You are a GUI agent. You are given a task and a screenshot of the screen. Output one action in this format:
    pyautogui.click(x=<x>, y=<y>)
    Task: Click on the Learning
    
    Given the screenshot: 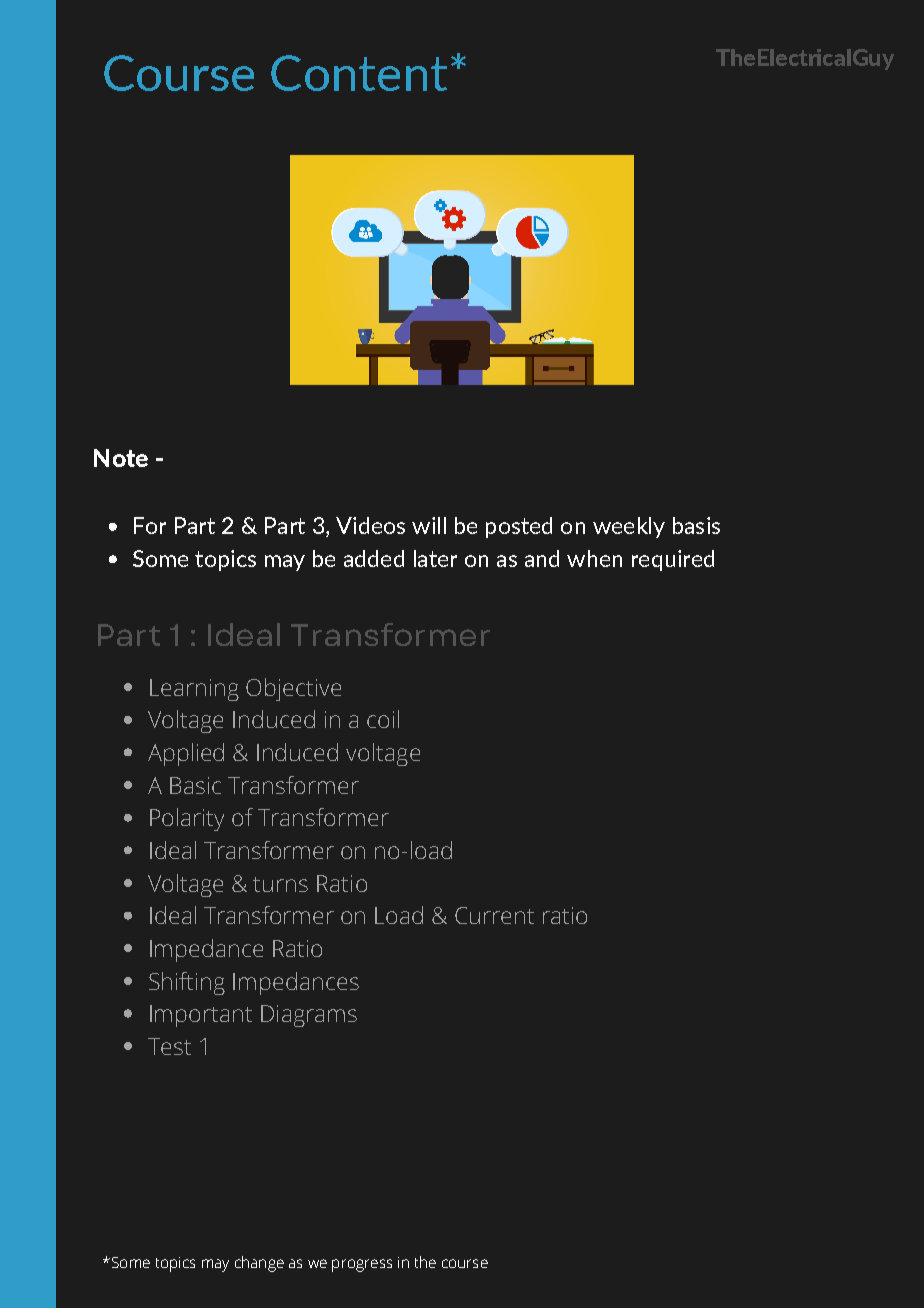 What is the action you would take?
    pyautogui.click(x=194, y=690)
